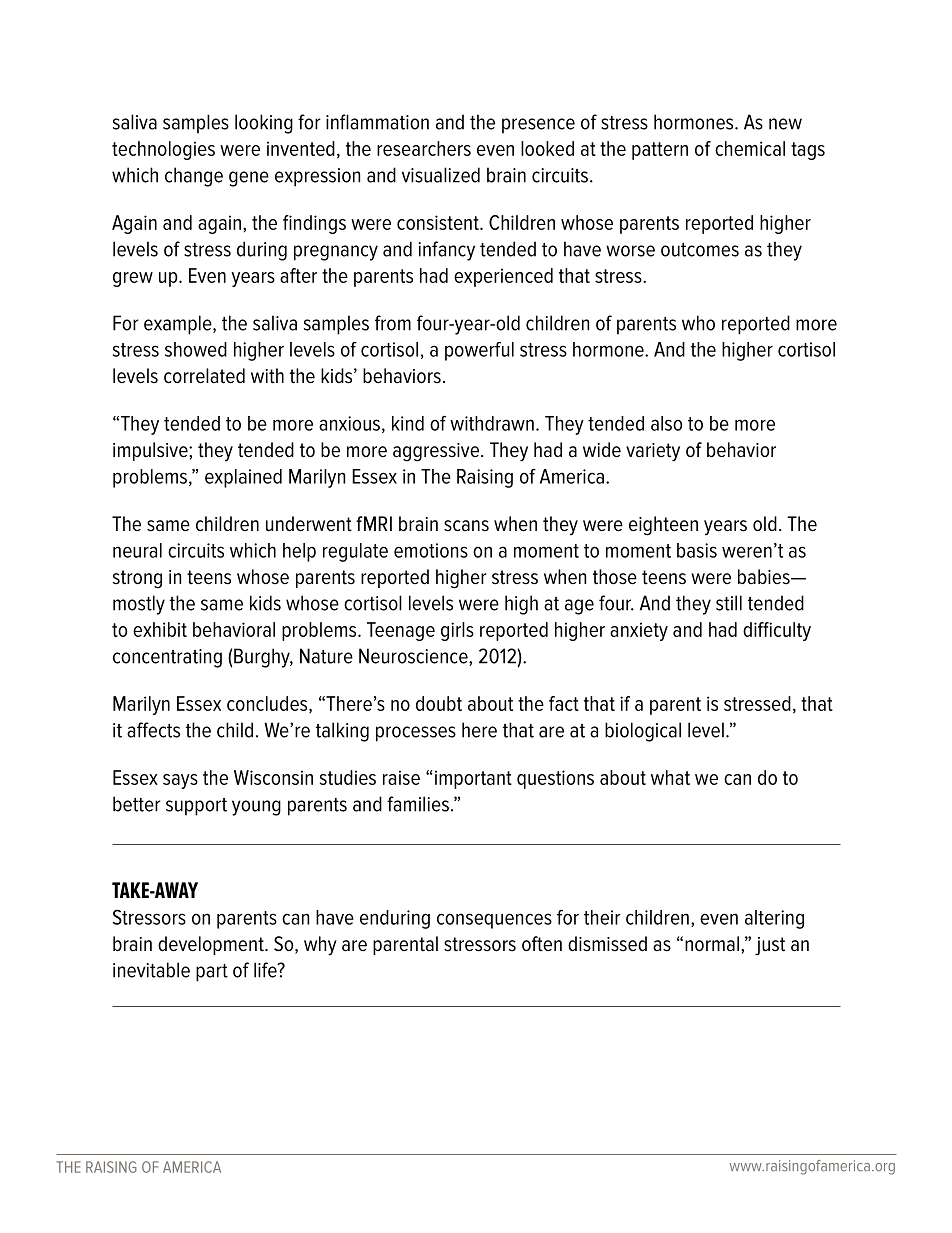  Describe the element at coordinates (163, 150) in the screenshot. I see `technologies` at that location.
